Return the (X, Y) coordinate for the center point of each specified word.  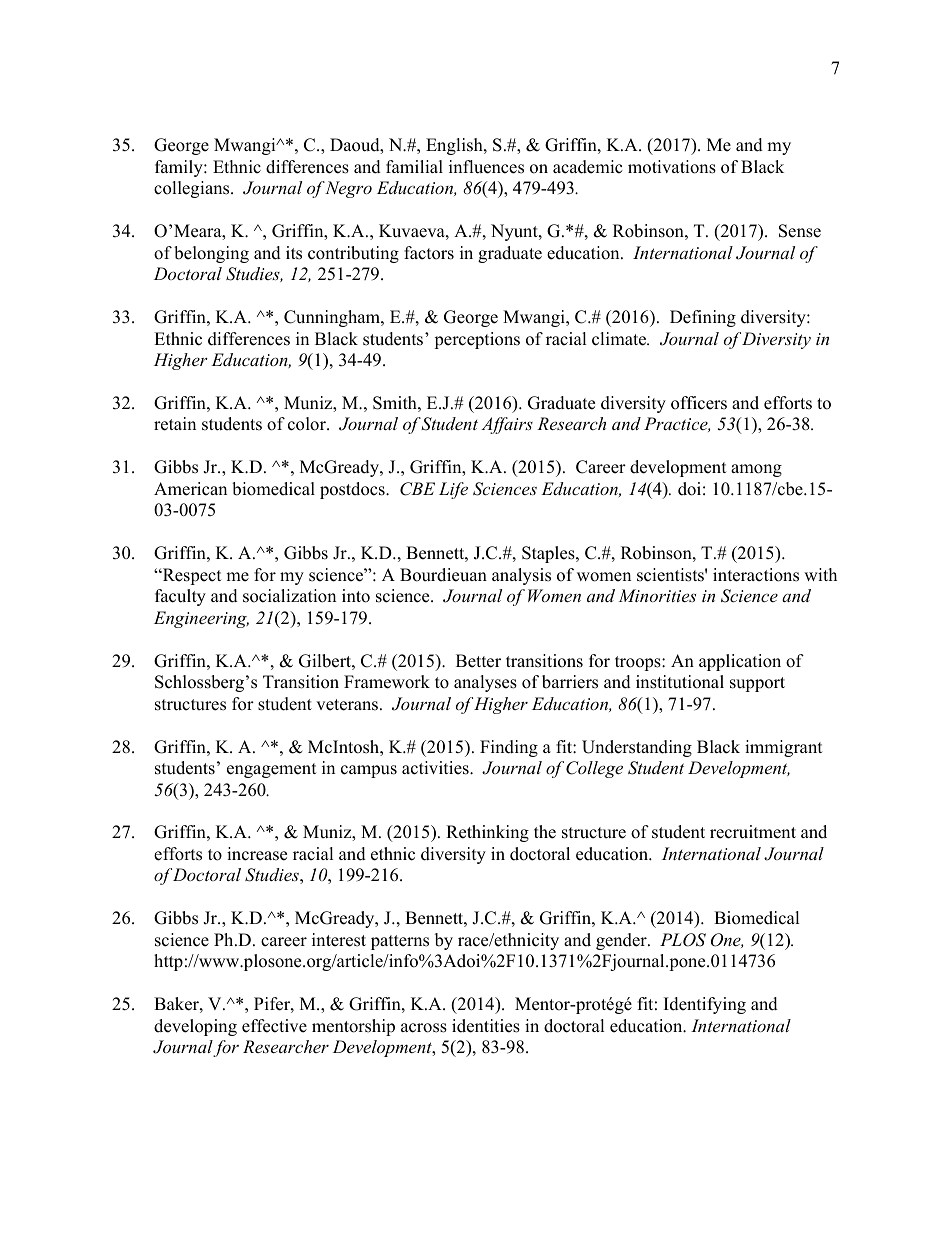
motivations (672, 167)
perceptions (477, 340)
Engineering (201, 619)
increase (257, 854)
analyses (485, 683)
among (756, 470)
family (180, 168)
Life (453, 490)
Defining (703, 318)
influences (486, 167)
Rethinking (487, 833)
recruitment (753, 832)
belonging (211, 254)
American (190, 489)
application (740, 662)
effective (274, 1026)
